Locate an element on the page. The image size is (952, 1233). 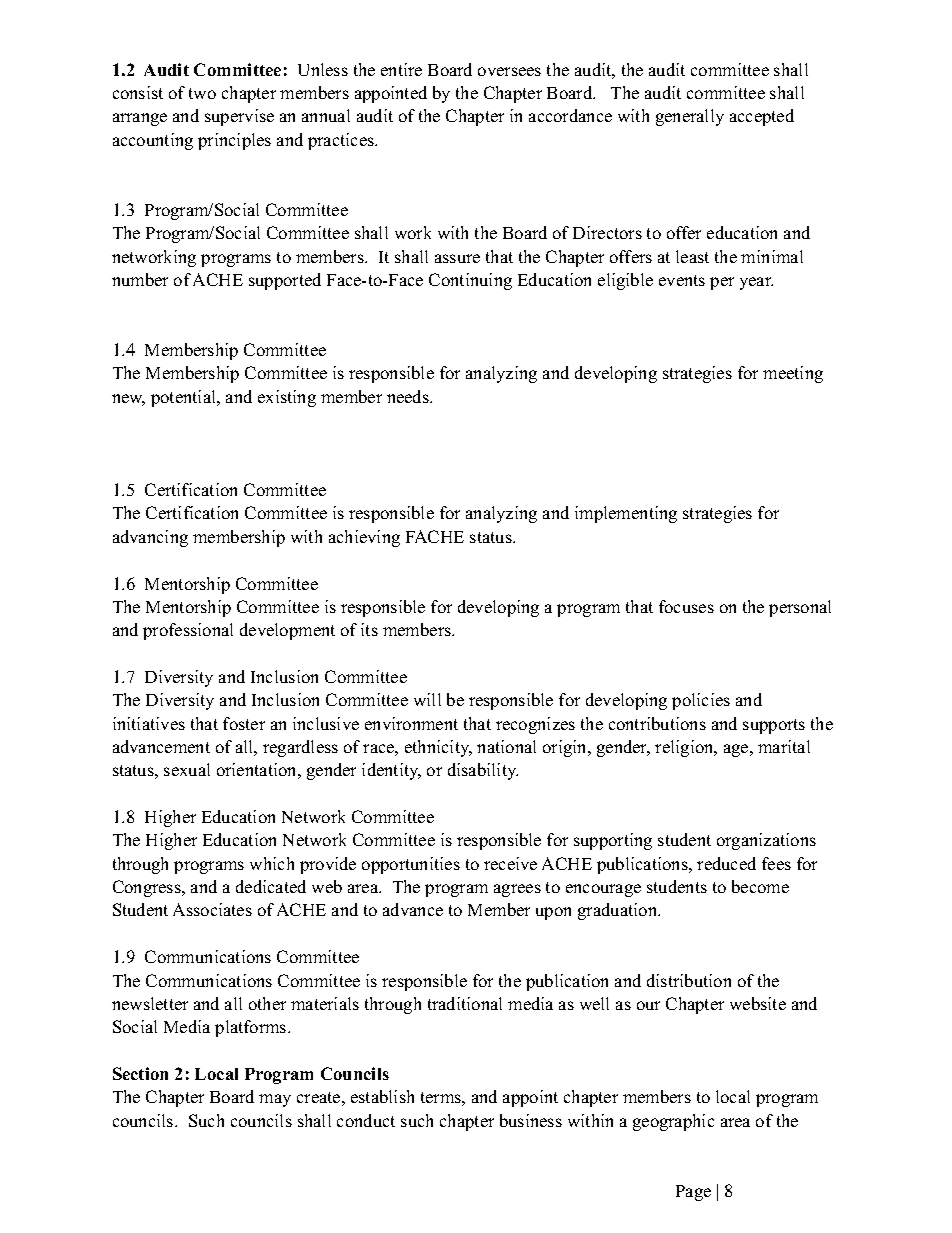
business is located at coordinates (531, 1120).
